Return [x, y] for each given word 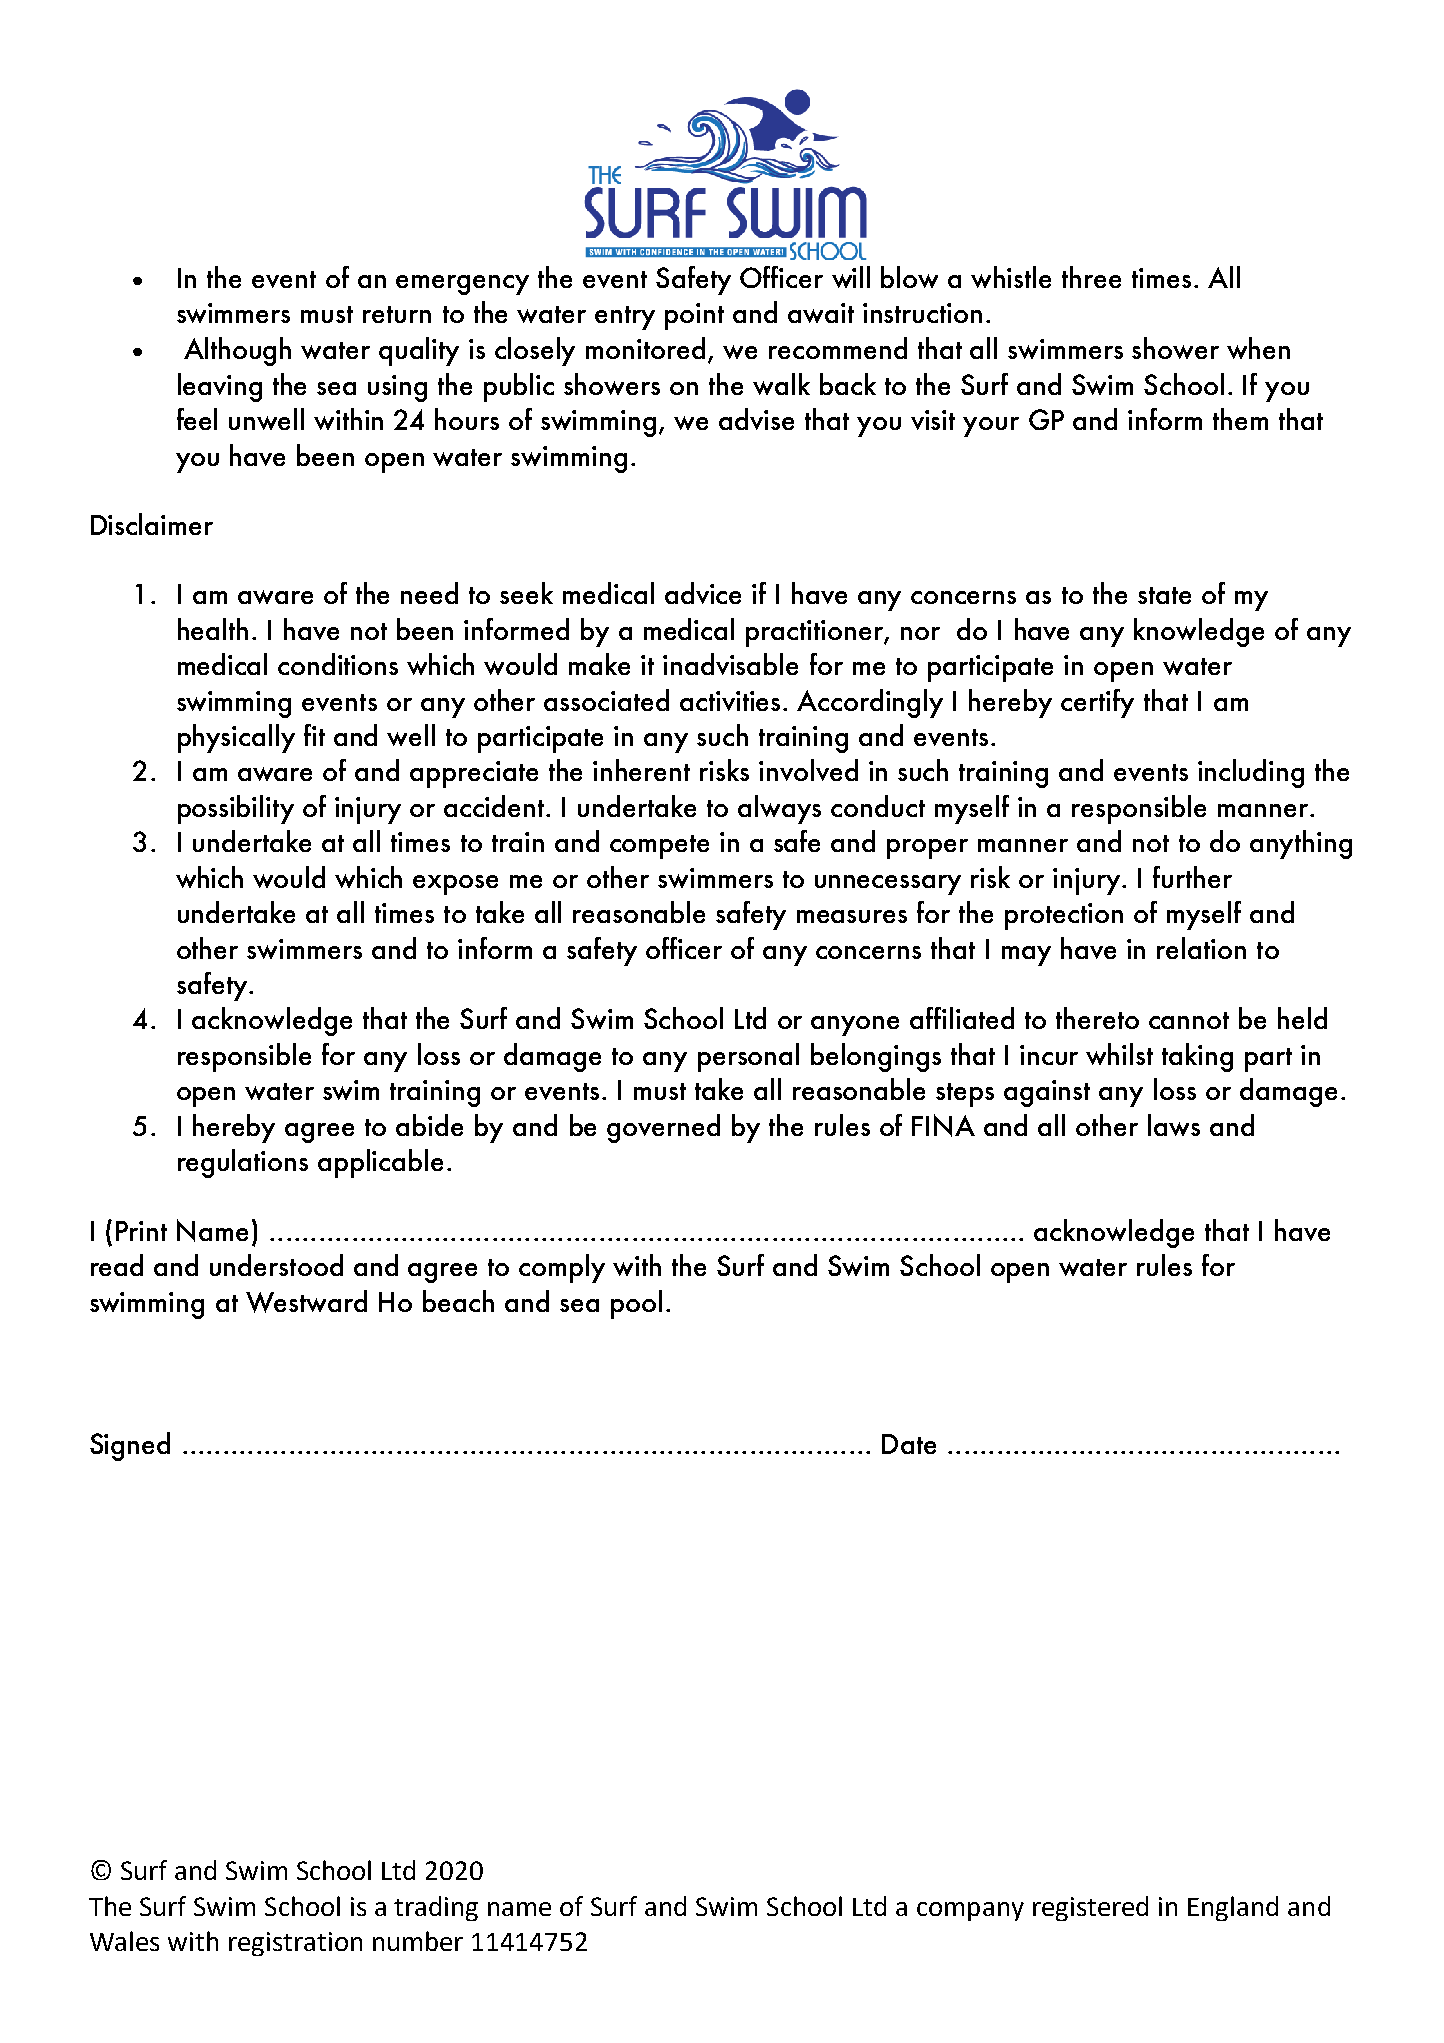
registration [295, 1944]
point [694, 316]
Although [237, 351]
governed [663, 1128]
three [1091, 277]
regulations [243, 1163]
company [970, 1911]
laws [1174, 1125]
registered [1090, 1908]
